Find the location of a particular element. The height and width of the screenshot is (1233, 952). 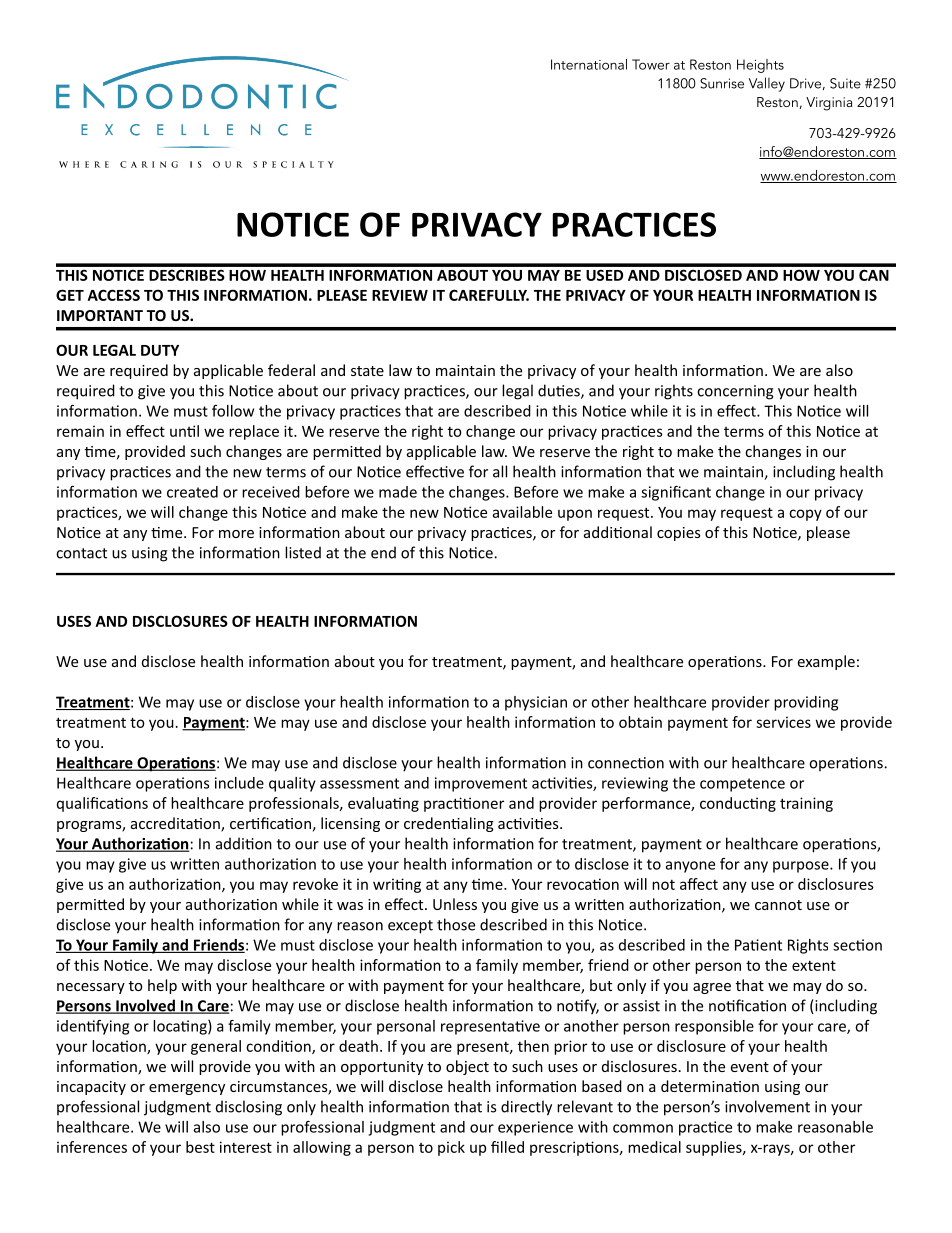

Valley is located at coordinates (767, 84).
